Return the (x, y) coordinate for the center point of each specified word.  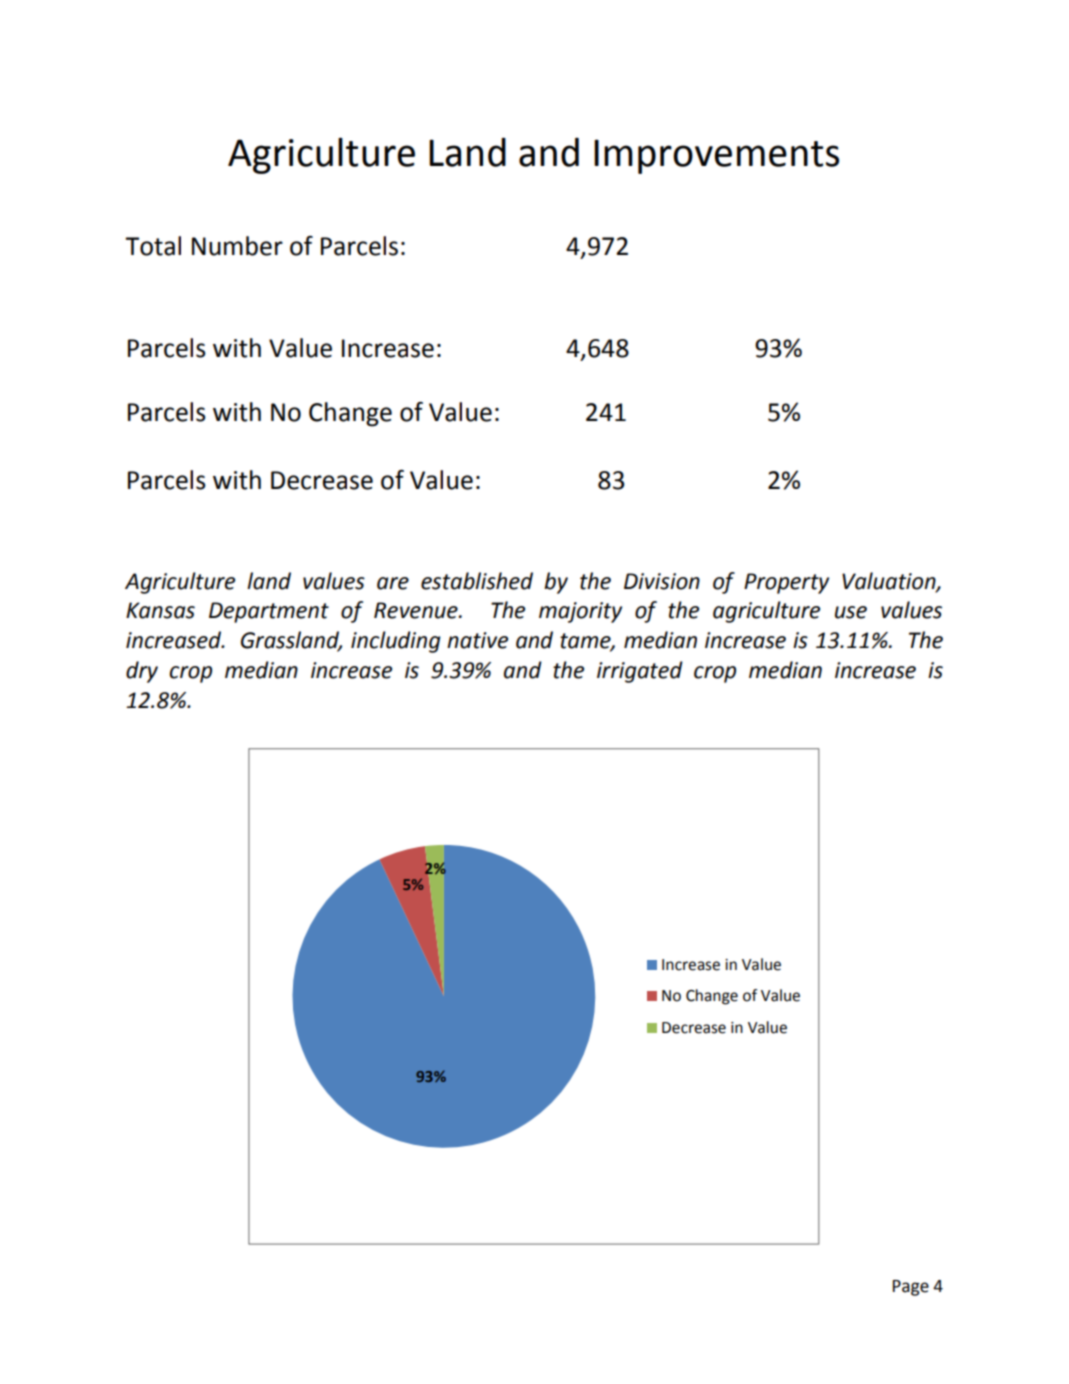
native (477, 640)
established (477, 581)
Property (786, 583)
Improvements (716, 156)
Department (269, 612)
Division (662, 581)
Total (153, 246)
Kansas (160, 610)
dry (142, 672)
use (851, 612)
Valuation (890, 581)
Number (237, 246)
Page (911, 1288)
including (396, 642)
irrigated (640, 672)
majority (580, 612)
